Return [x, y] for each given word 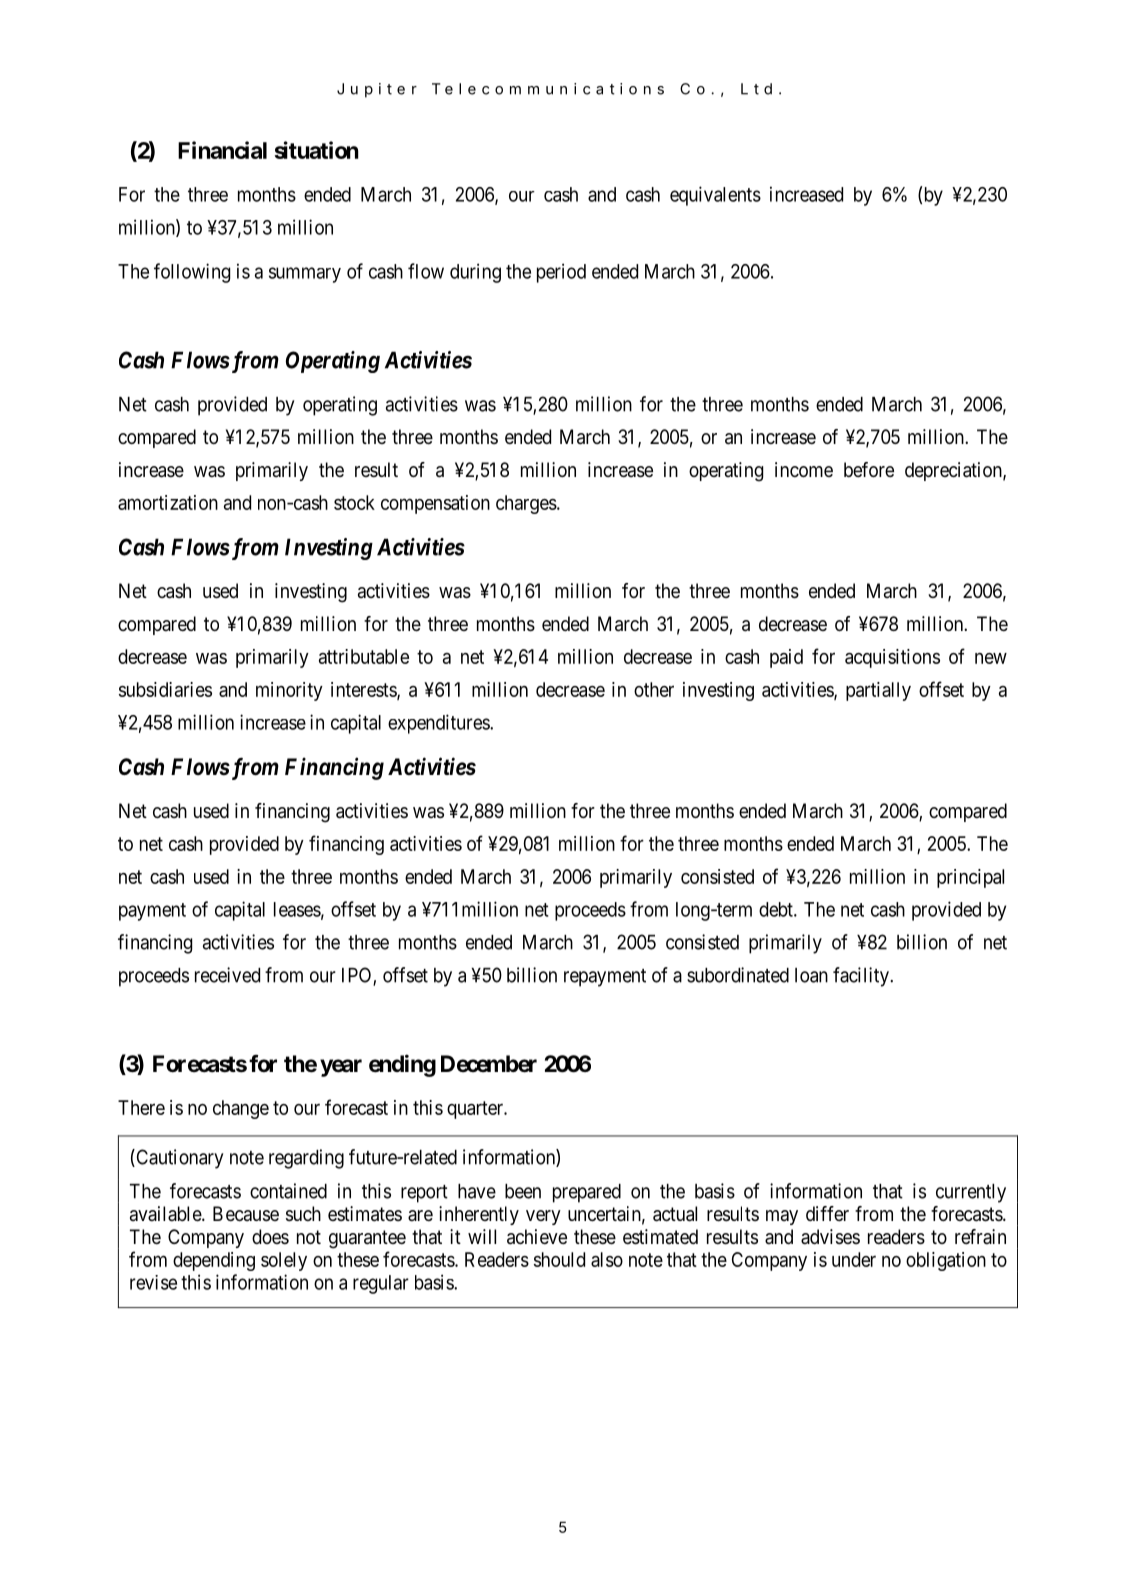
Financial [222, 150]
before [869, 469]
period [561, 273]
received [227, 975]
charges [526, 504]
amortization [168, 502]
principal [970, 878]
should [559, 1259]
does [270, 1236]
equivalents [715, 196]
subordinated [738, 975]
